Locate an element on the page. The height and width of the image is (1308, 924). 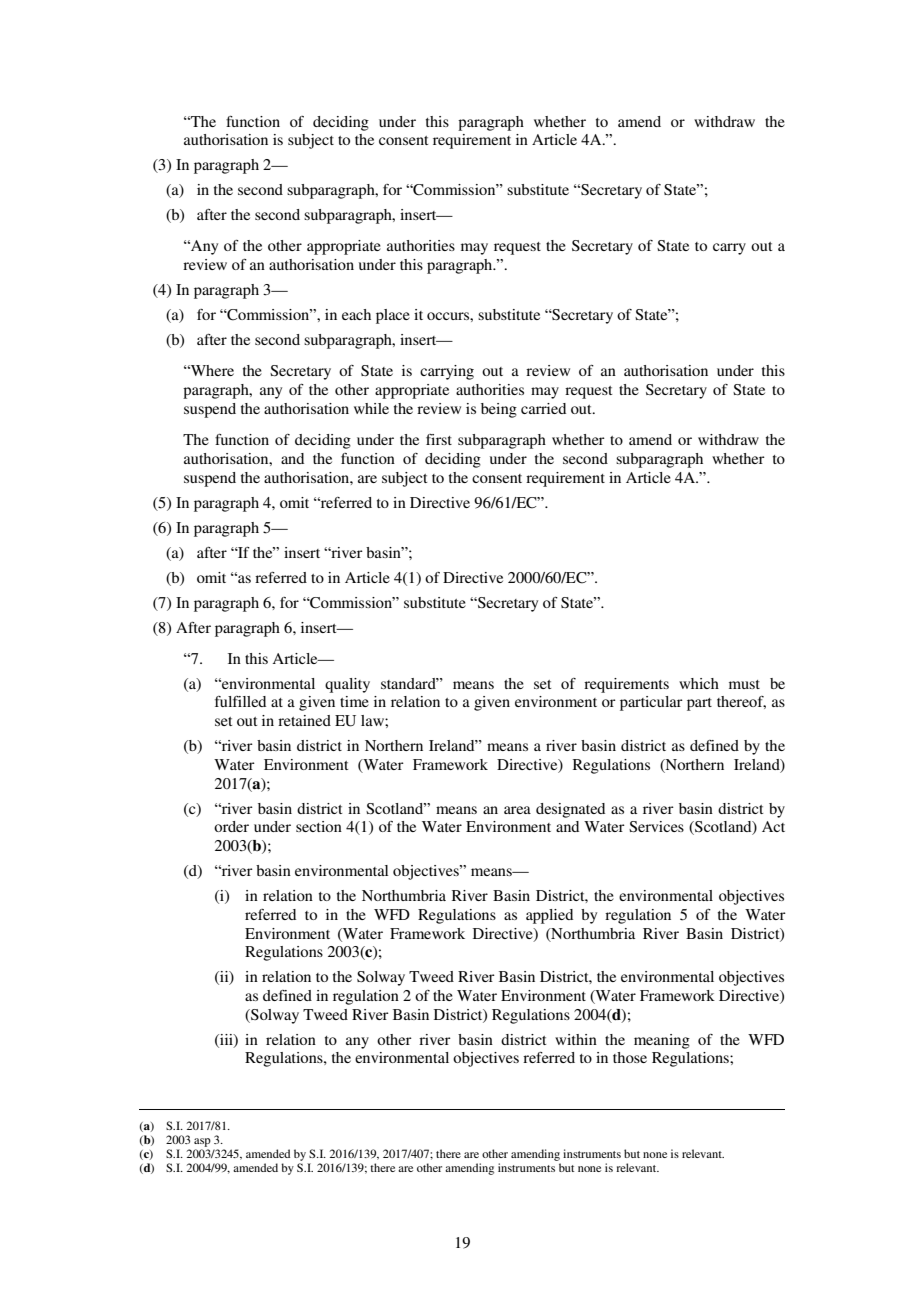
each is located at coordinates (356, 314).
